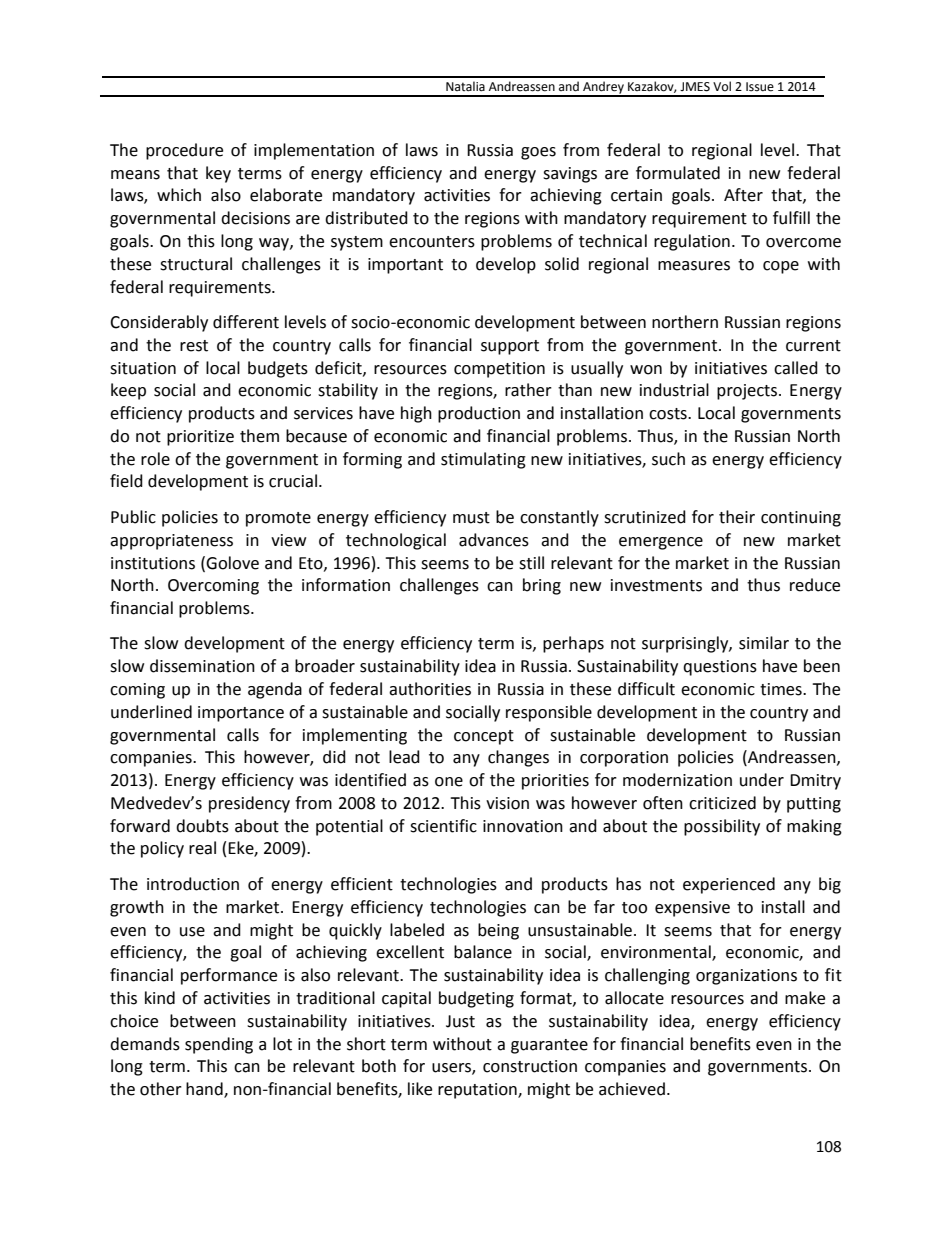 The height and width of the page is (1233, 952). Describe the element at coordinates (443, 826) in the page. I see `scientific` at that location.
